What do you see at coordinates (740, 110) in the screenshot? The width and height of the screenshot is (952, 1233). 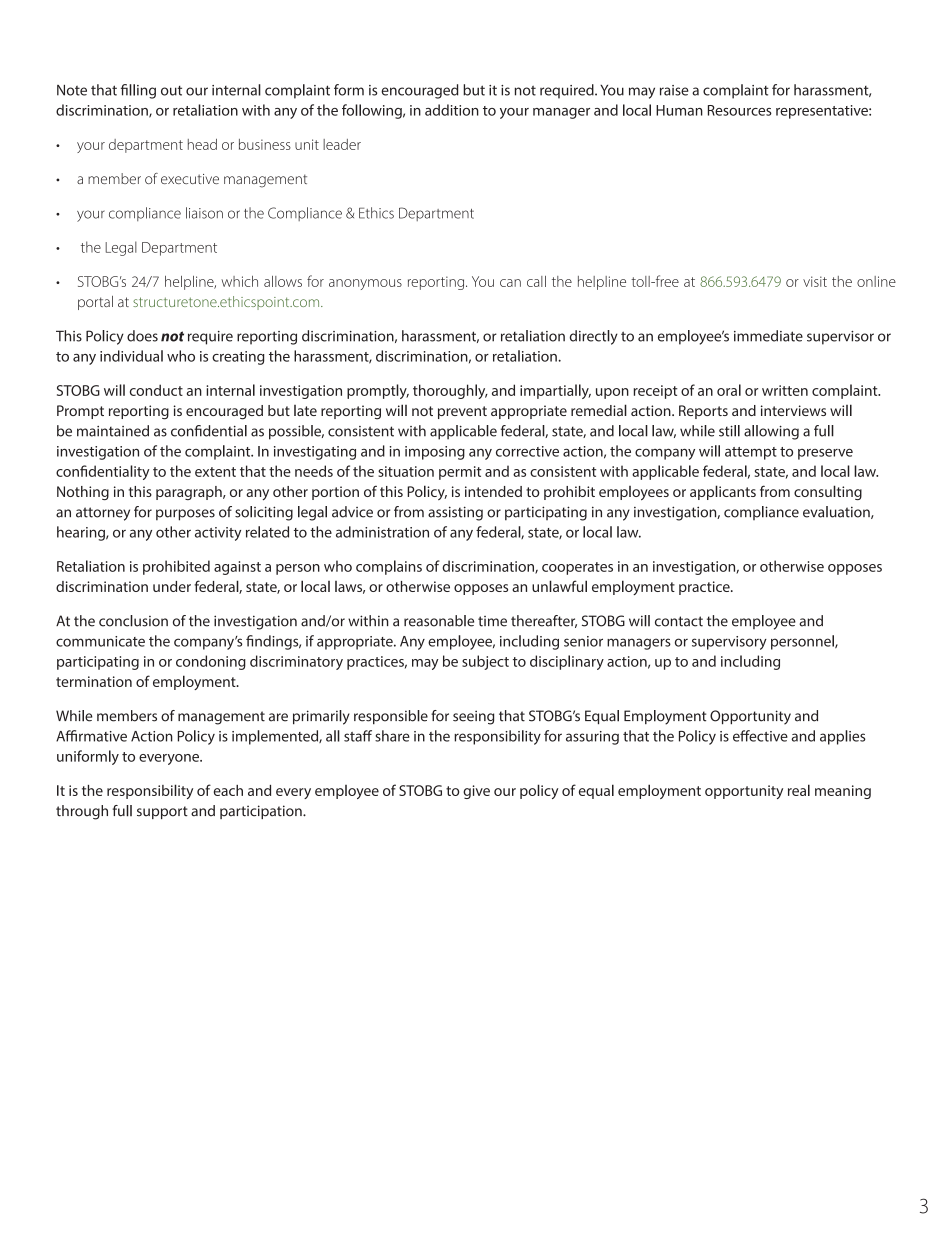 I see `Resources` at bounding box center [740, 110].
